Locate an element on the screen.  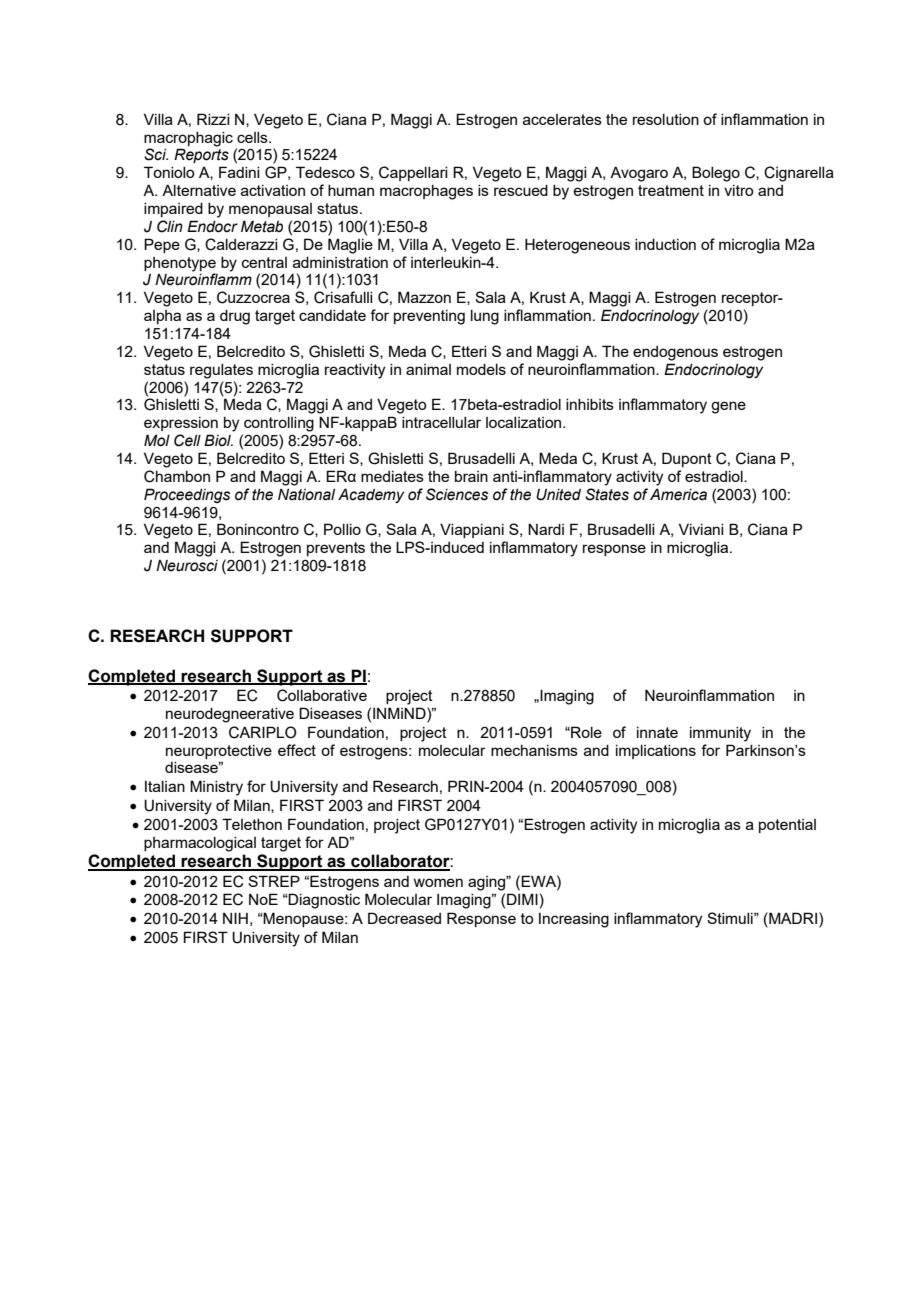
Sciences is located at coordinates (457, 494).
